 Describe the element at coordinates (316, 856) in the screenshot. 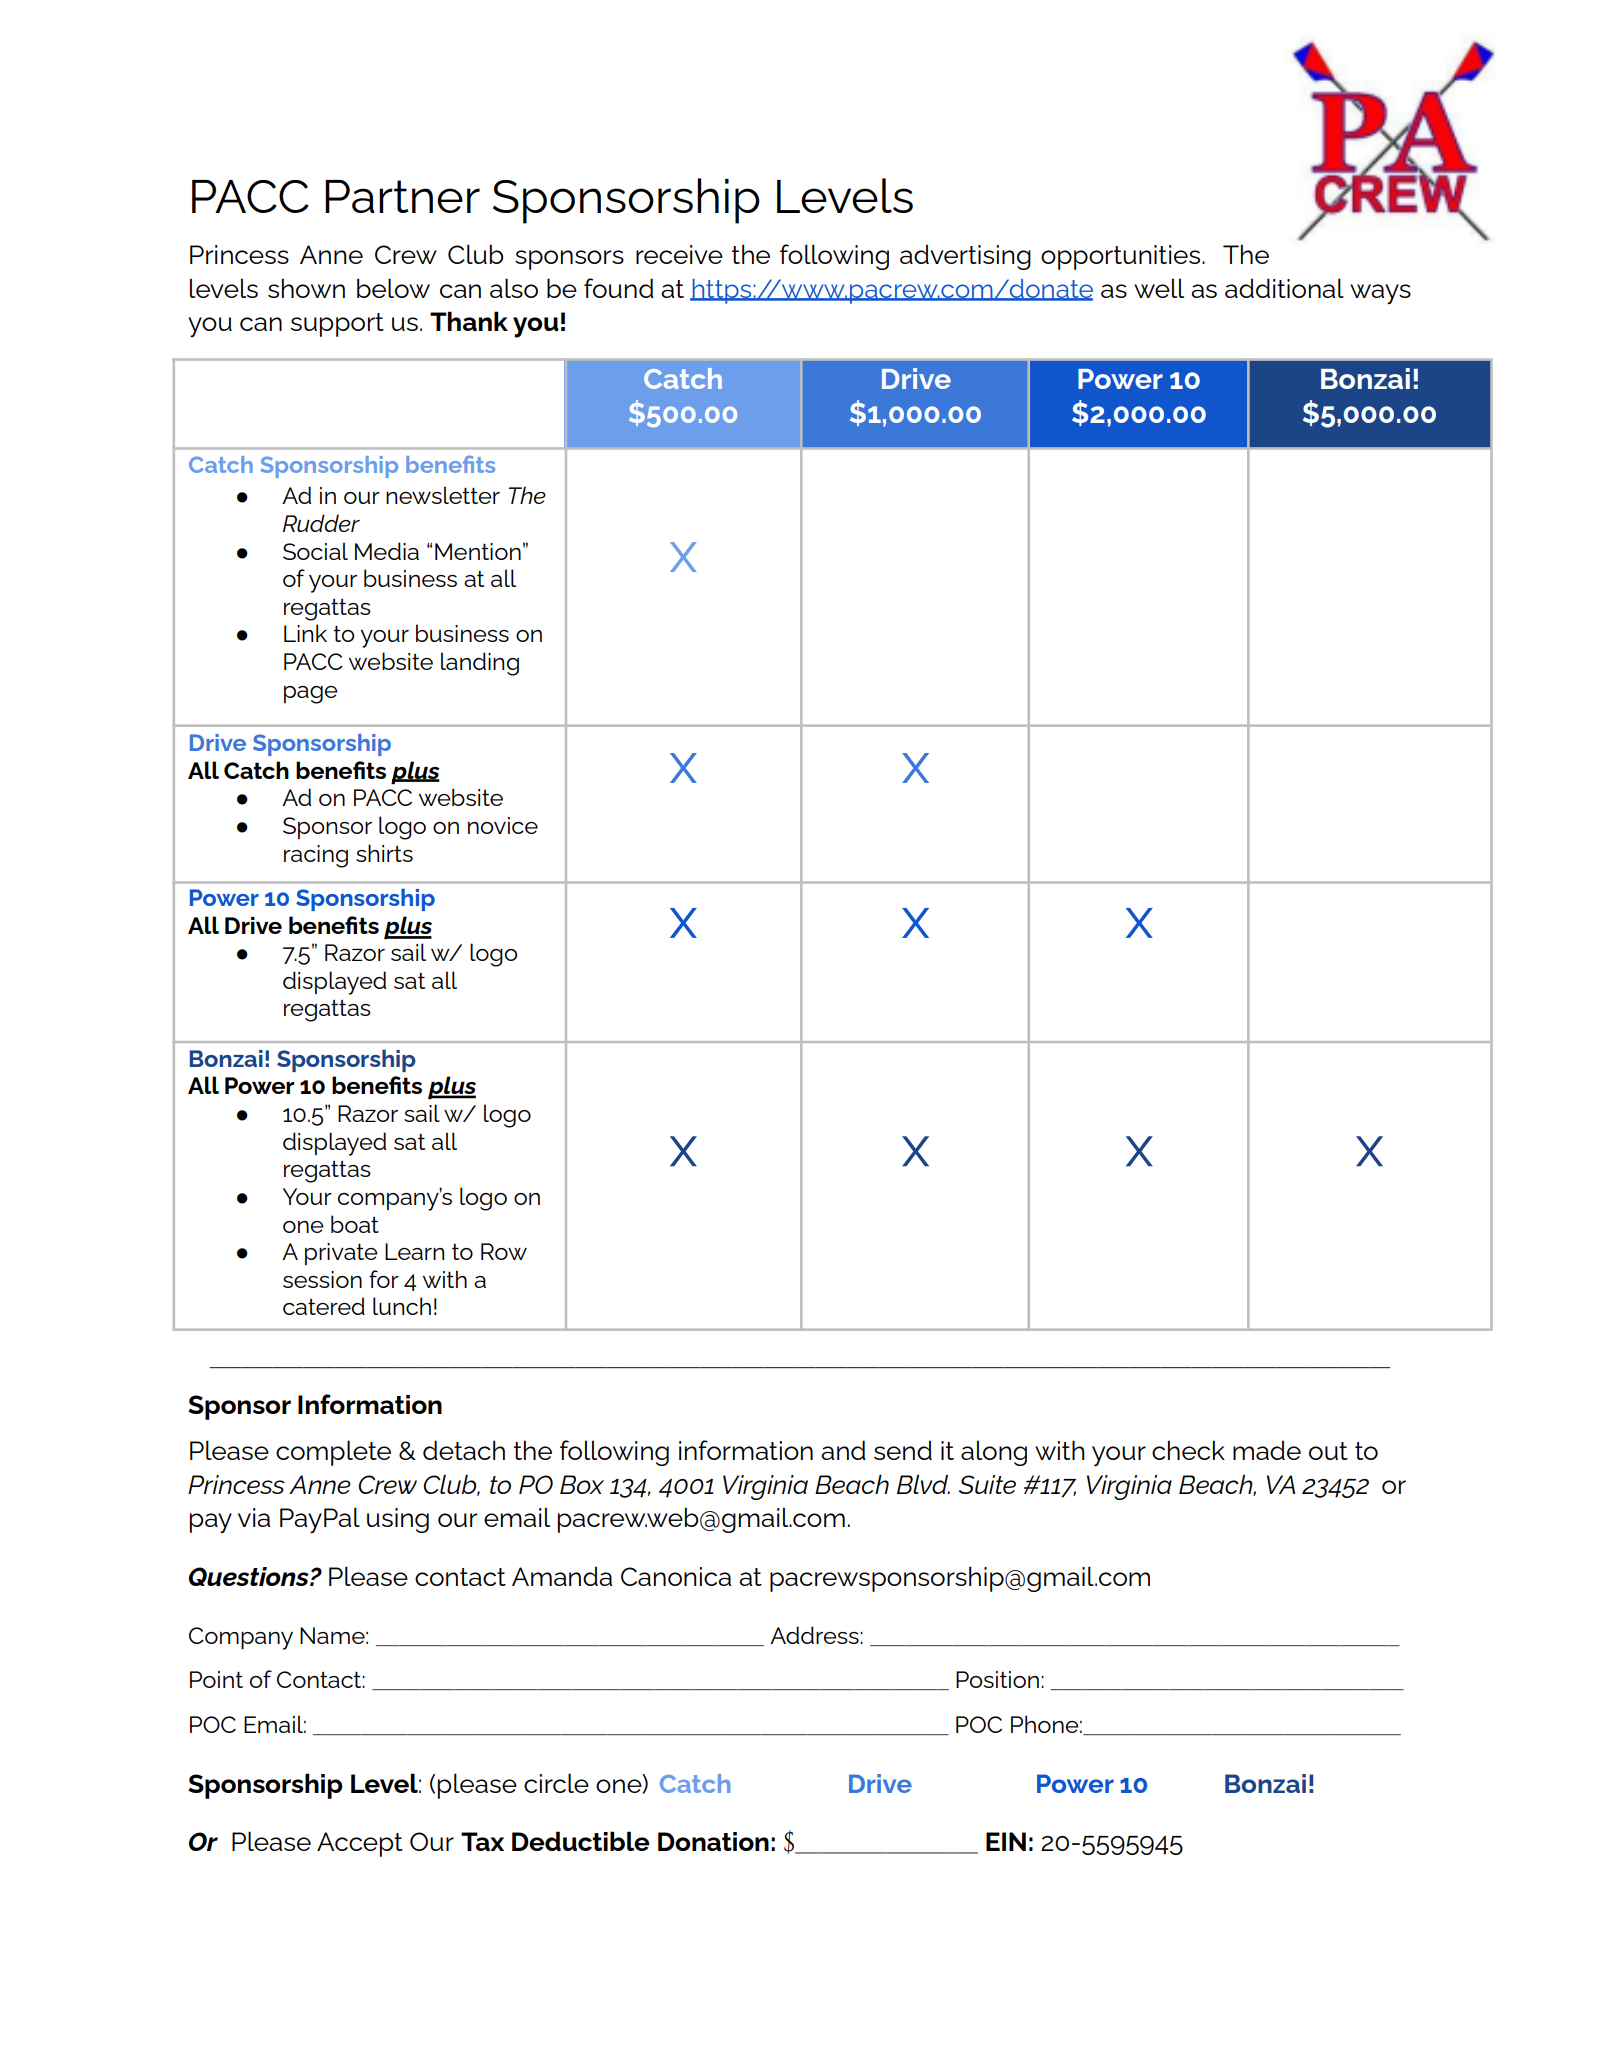

I see `racing` at that location.
